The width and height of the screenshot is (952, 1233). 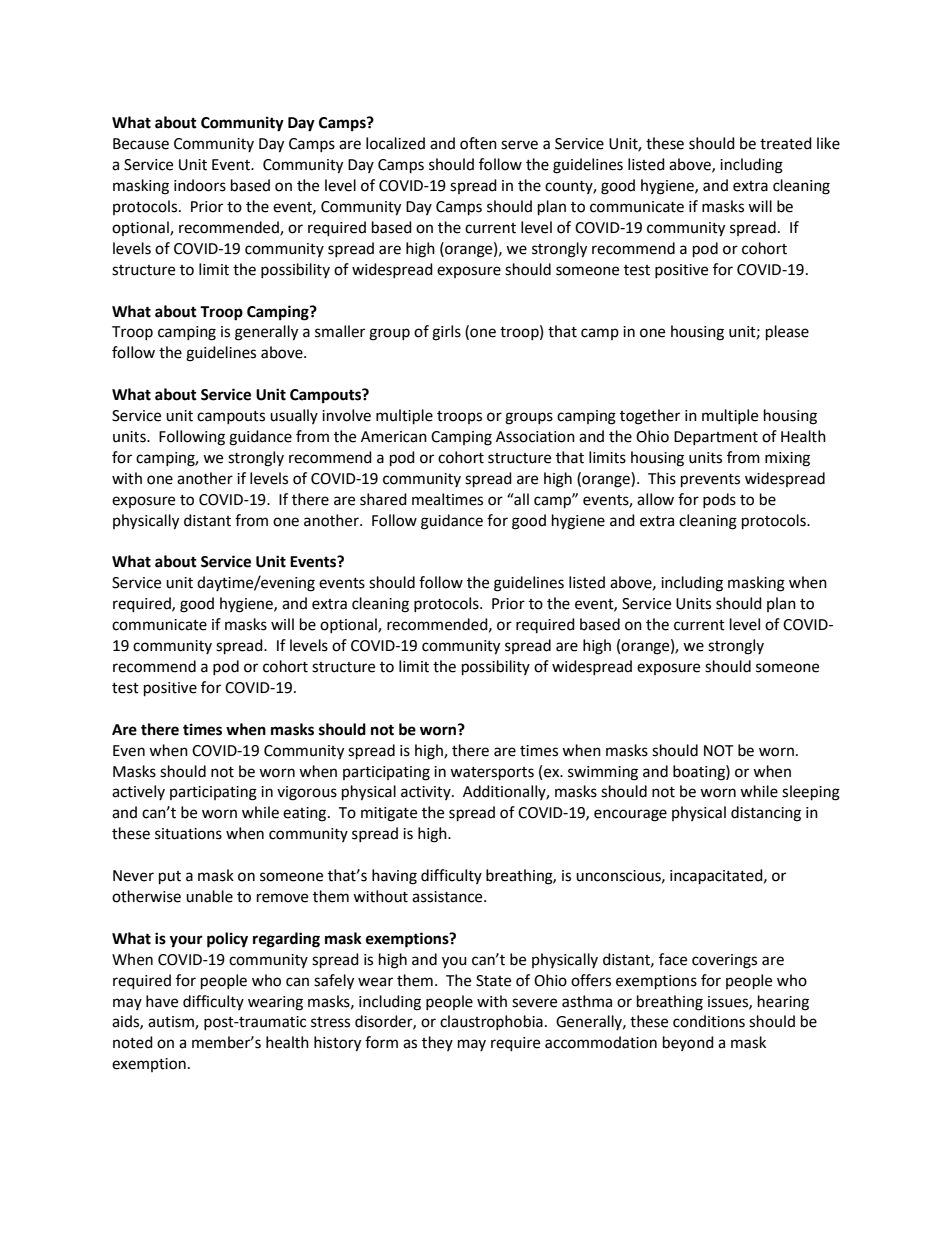 I want to click on autism, so click(x=172, y=1023).
